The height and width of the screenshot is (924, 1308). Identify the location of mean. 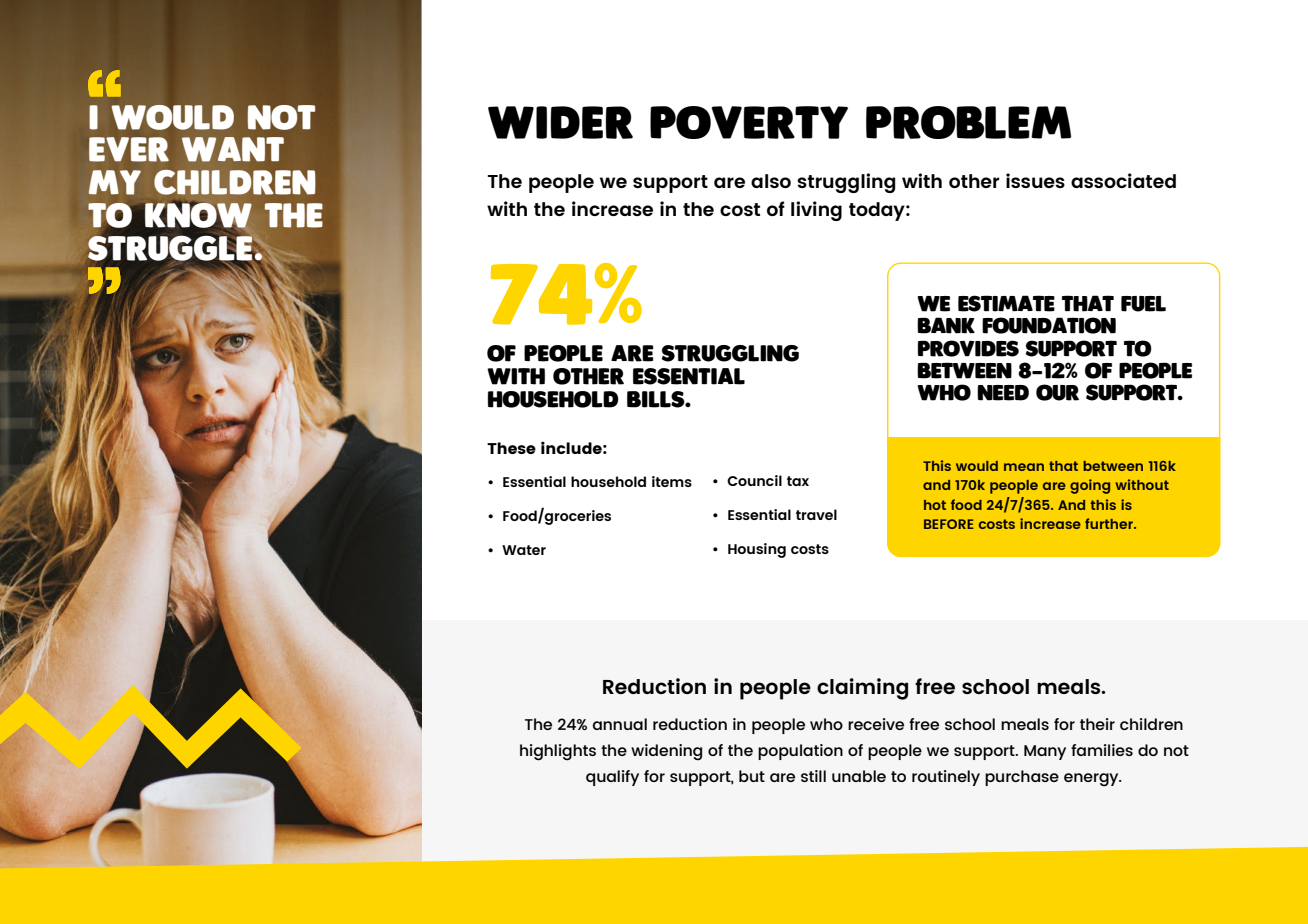
(1024, 467).
